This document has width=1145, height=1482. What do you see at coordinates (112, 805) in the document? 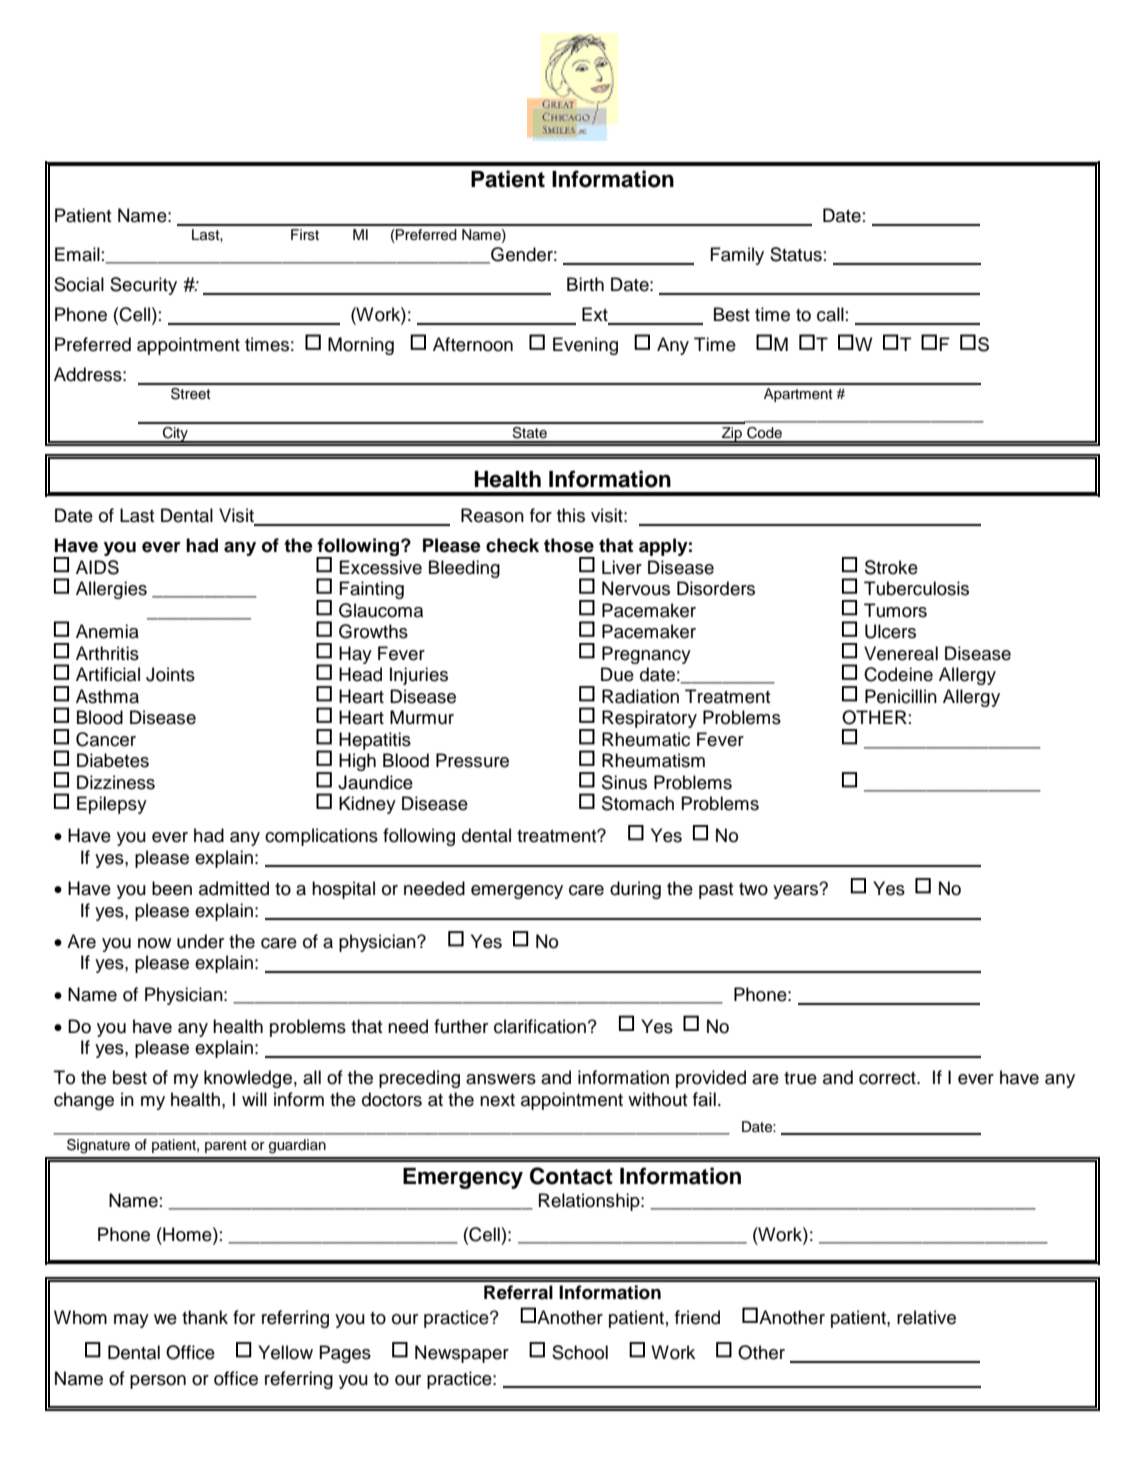
I see `Epilepsy` at bounding box center [112, 805].
